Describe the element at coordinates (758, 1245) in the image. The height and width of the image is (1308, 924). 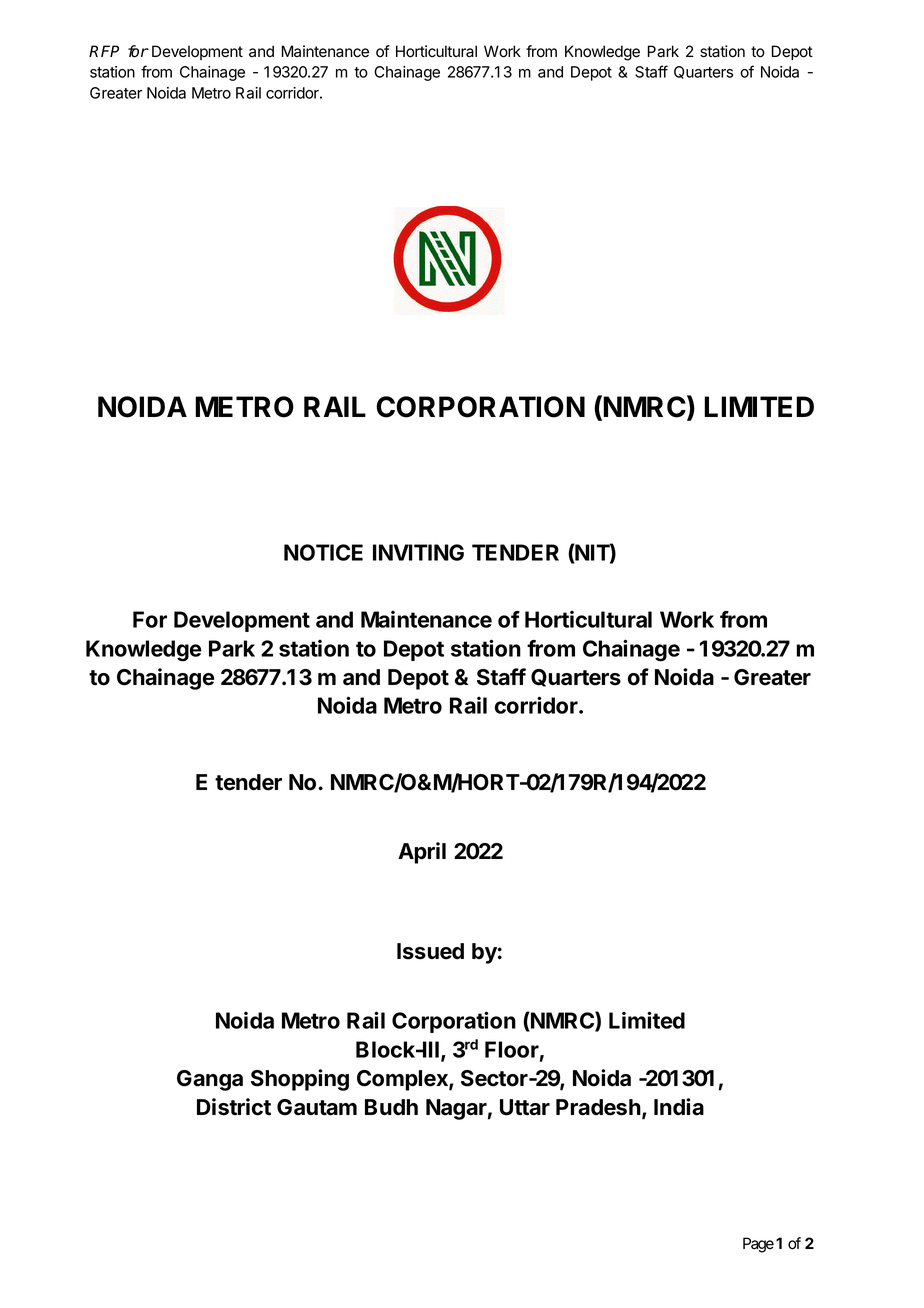
I see `Page` at that location.
